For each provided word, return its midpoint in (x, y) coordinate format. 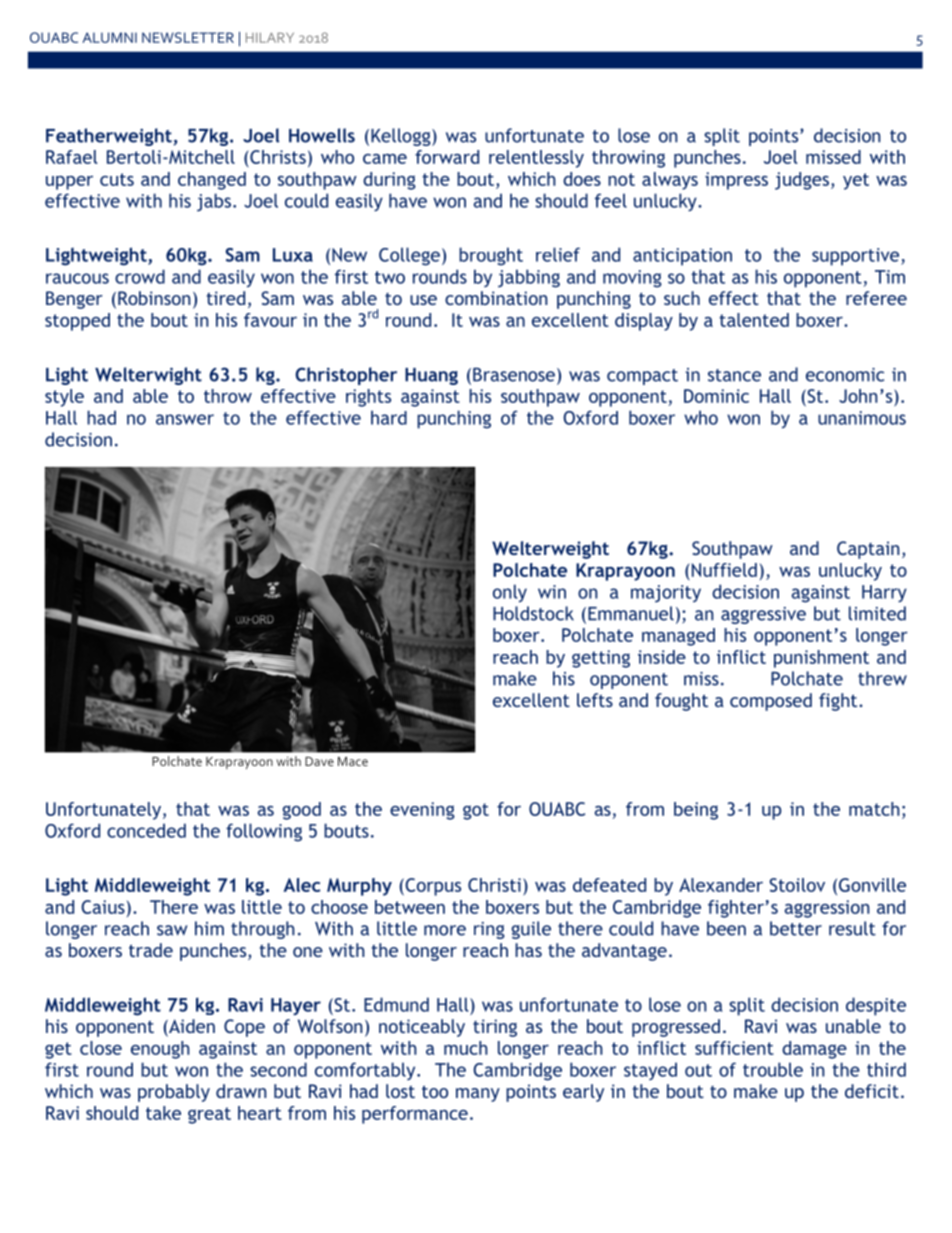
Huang (431, 376)
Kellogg (402, 137)
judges (802, 181)
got (476, 811)
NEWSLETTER (188, 37)
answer (185, 419)
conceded (146, 830)
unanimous (862, 418)
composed (771, 702)
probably (174, 1093)
